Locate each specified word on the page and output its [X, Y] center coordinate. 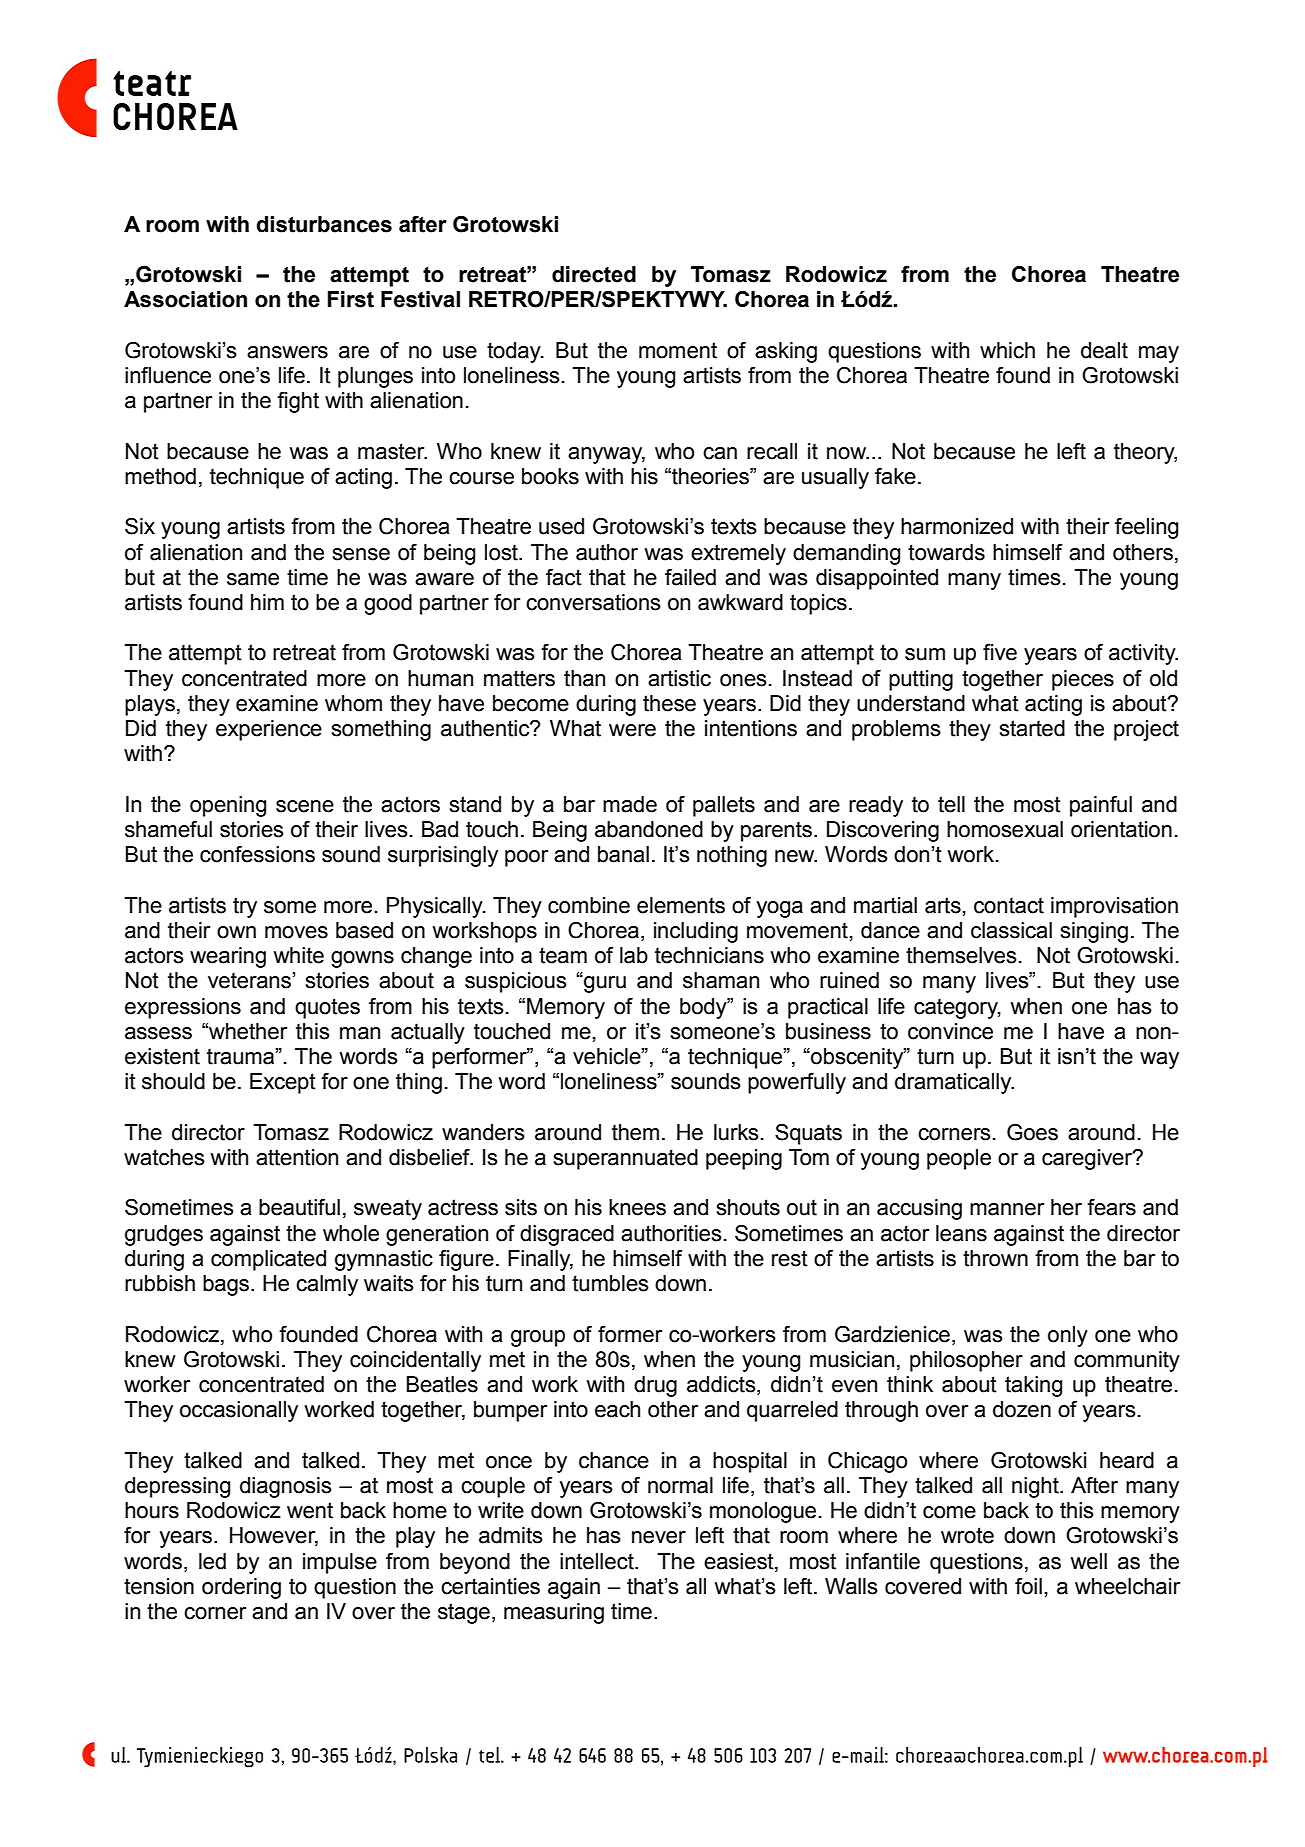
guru [604, 984]
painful [1101, 806]
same [253, 579]
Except [283, 1083]
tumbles [610, 1283]
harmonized [957, 526]
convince [950, 1031]
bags [227, 1285]
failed [690, 577]
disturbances [324, 224]
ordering [241, 1588]
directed [594, 274]
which [1007, 350]
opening [228, 806]
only [1068, 1336]
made [630, 804]
